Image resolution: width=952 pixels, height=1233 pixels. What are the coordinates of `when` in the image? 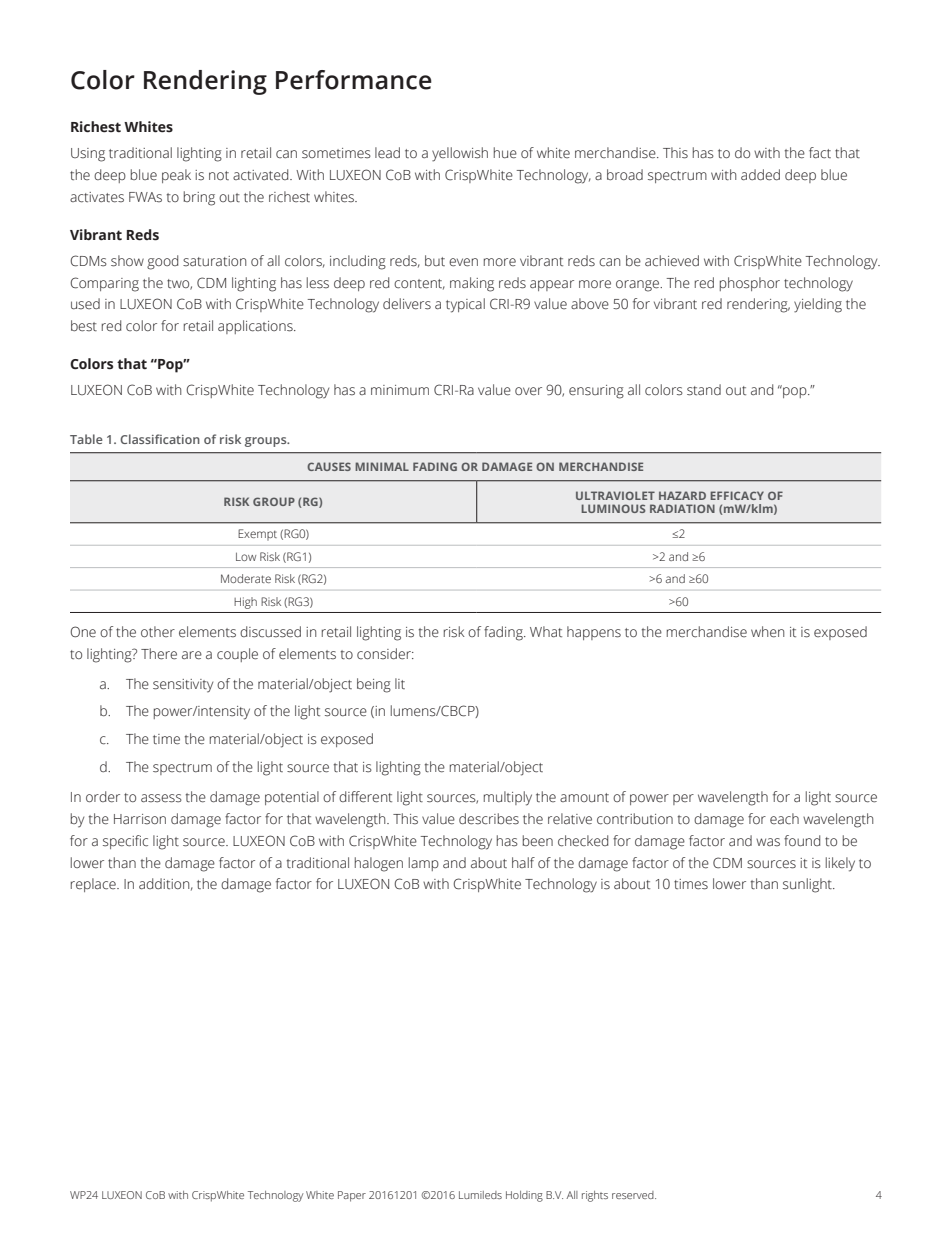 It's located at (767, 632).
